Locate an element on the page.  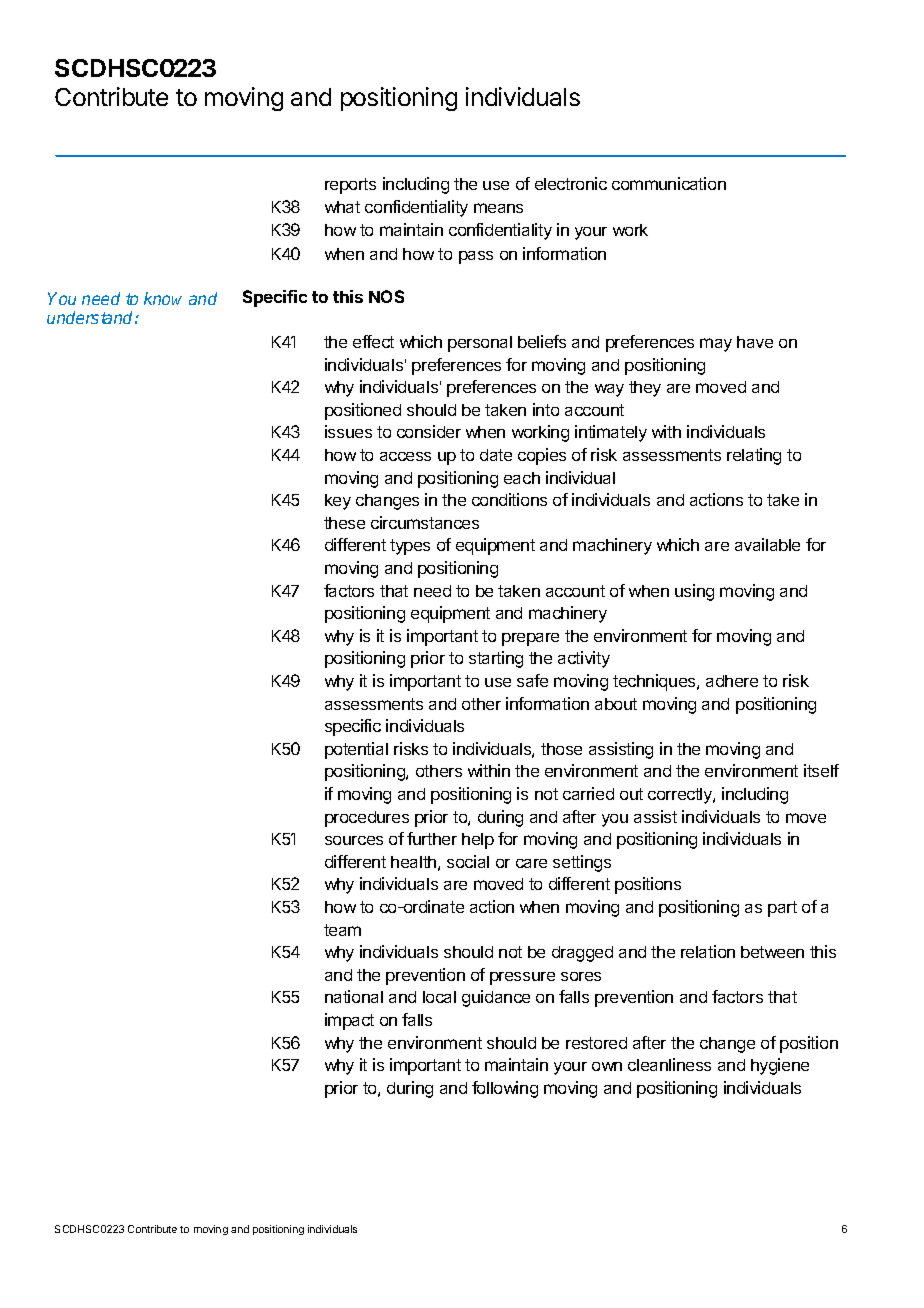
consider is located at coordinates (429, 431).
